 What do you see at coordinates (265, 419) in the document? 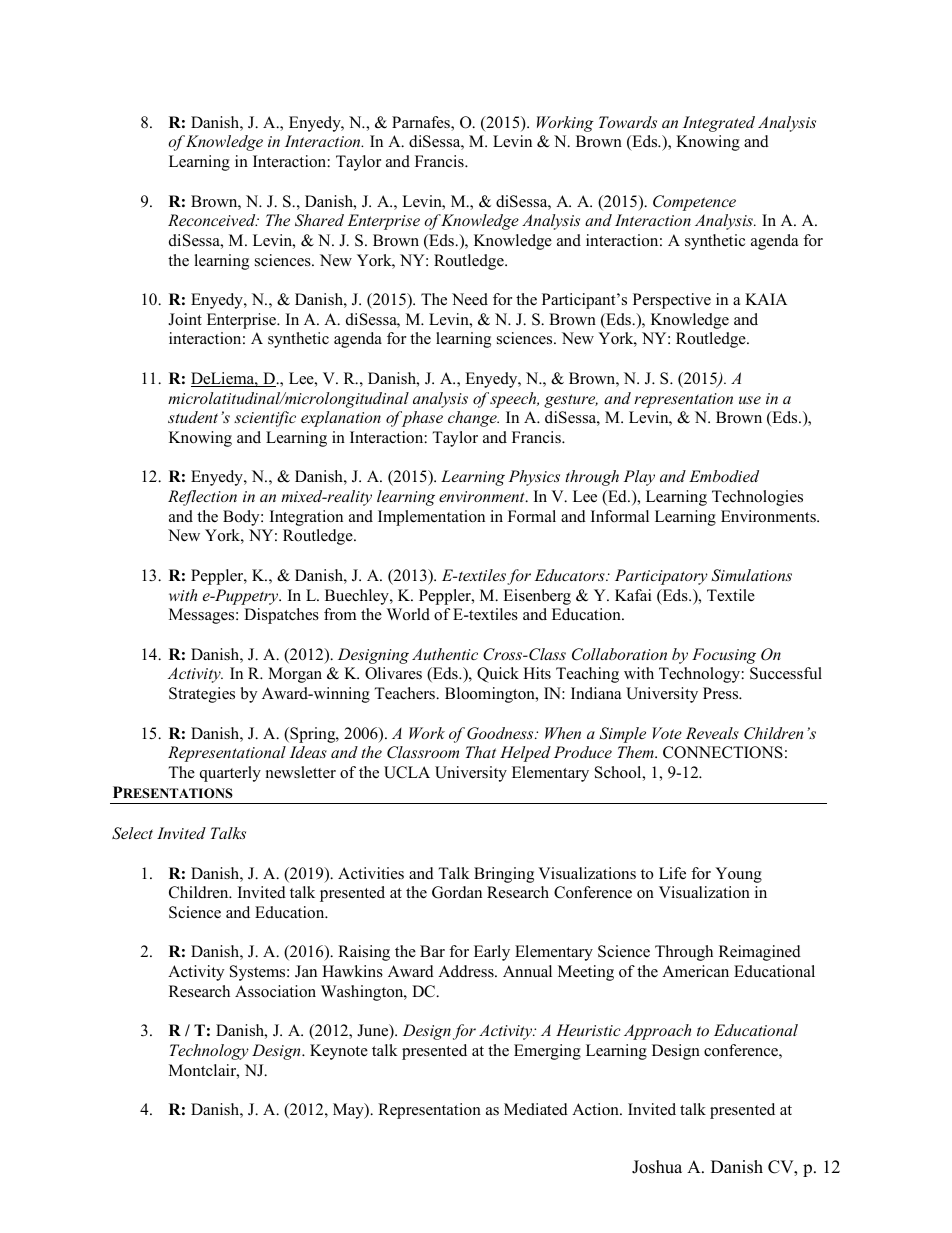
I see `scientific` at bounding box center [265, 419].
